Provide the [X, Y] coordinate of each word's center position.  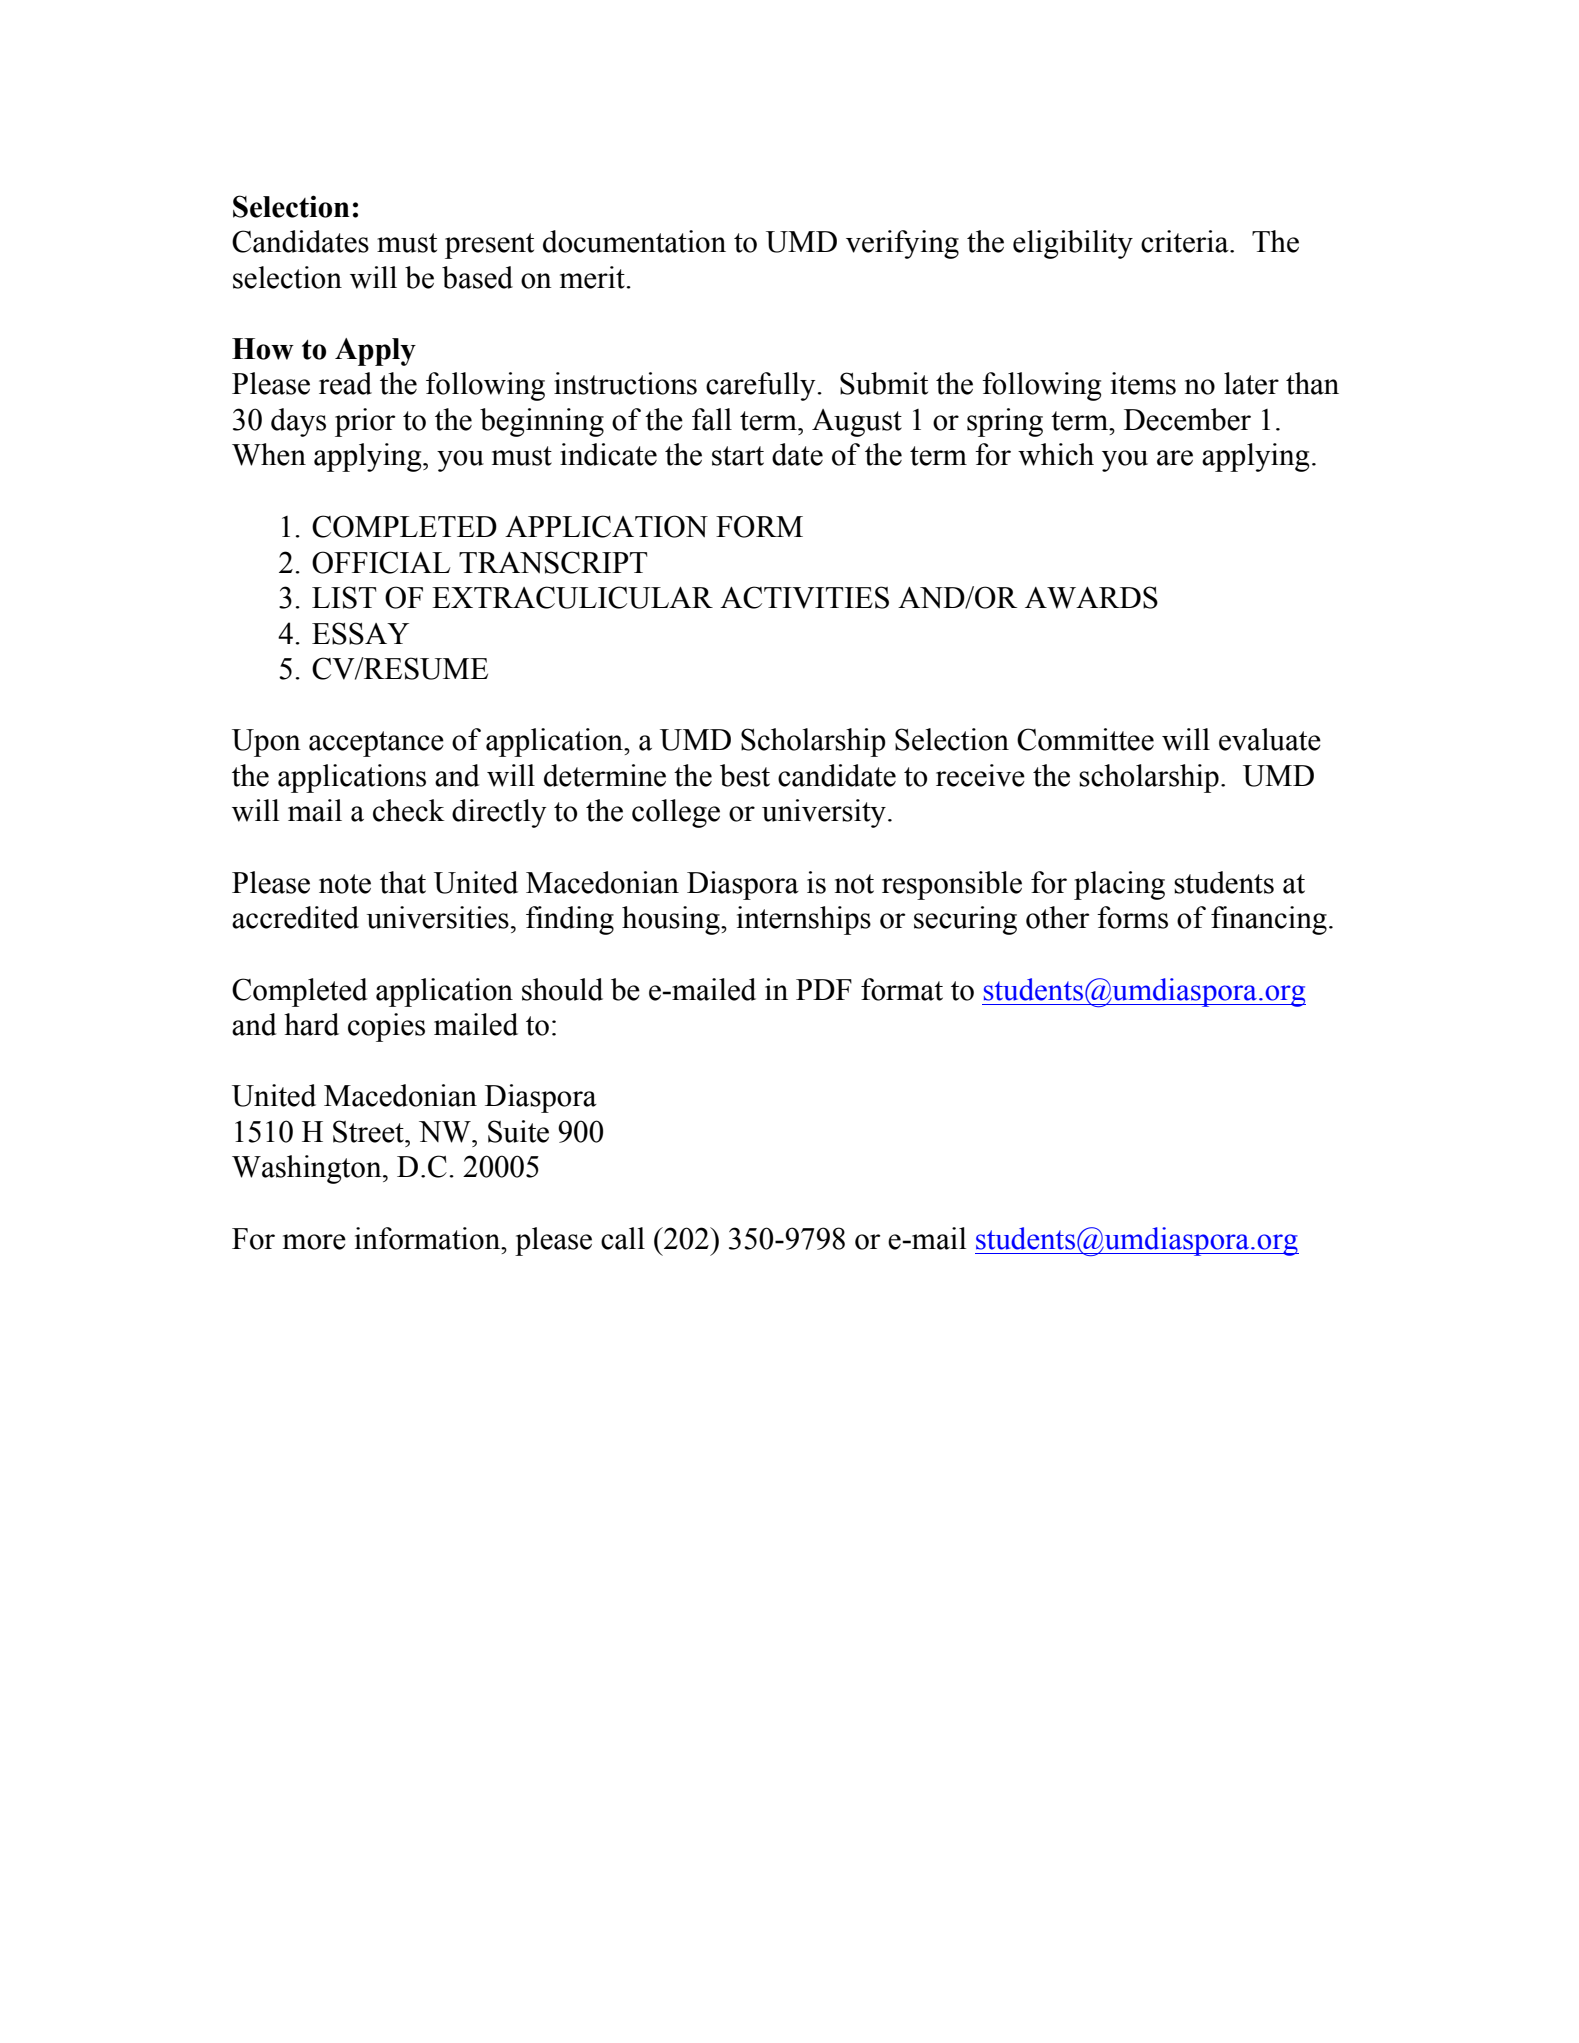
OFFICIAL [381, 562]
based [477, 277]
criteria [1186, 241]
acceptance [376, 744]
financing [1269, 920]
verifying [902, 244]
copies [386, 1027]
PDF [824, 989]
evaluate [1270, 739]
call [623, 1238]
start [738, 456]
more [314, 1242]
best [745, 775]
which [1056, 454]
